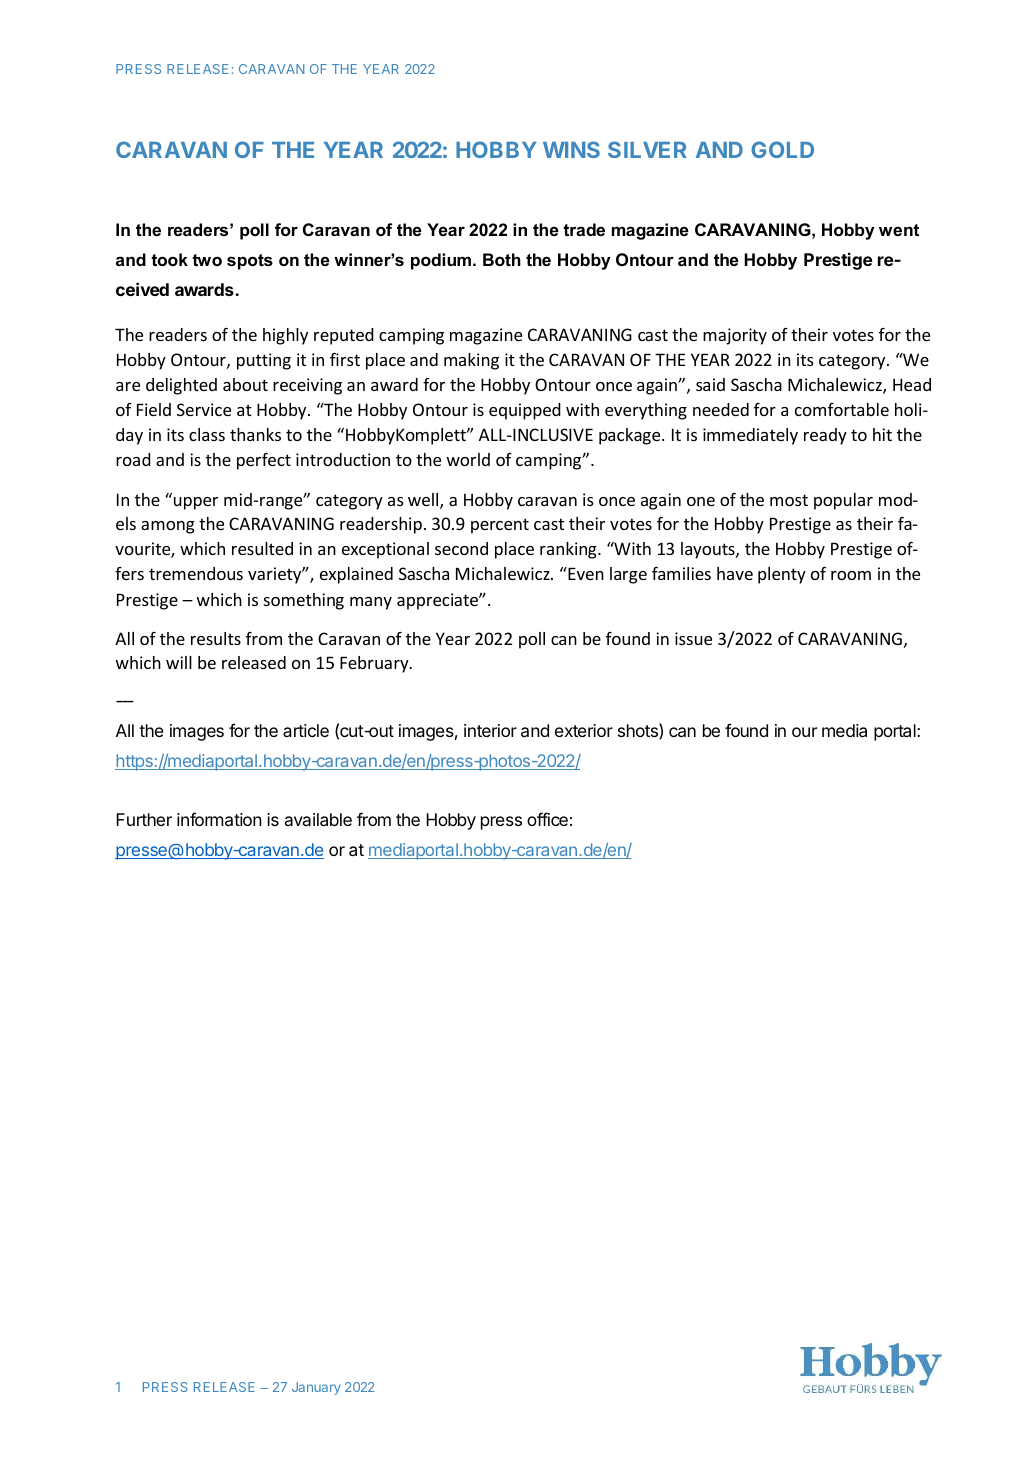 This page has height=1457, width=1031. Describe the element at coordinates (782, 149) in the page. I see `GOLD` at that location.
